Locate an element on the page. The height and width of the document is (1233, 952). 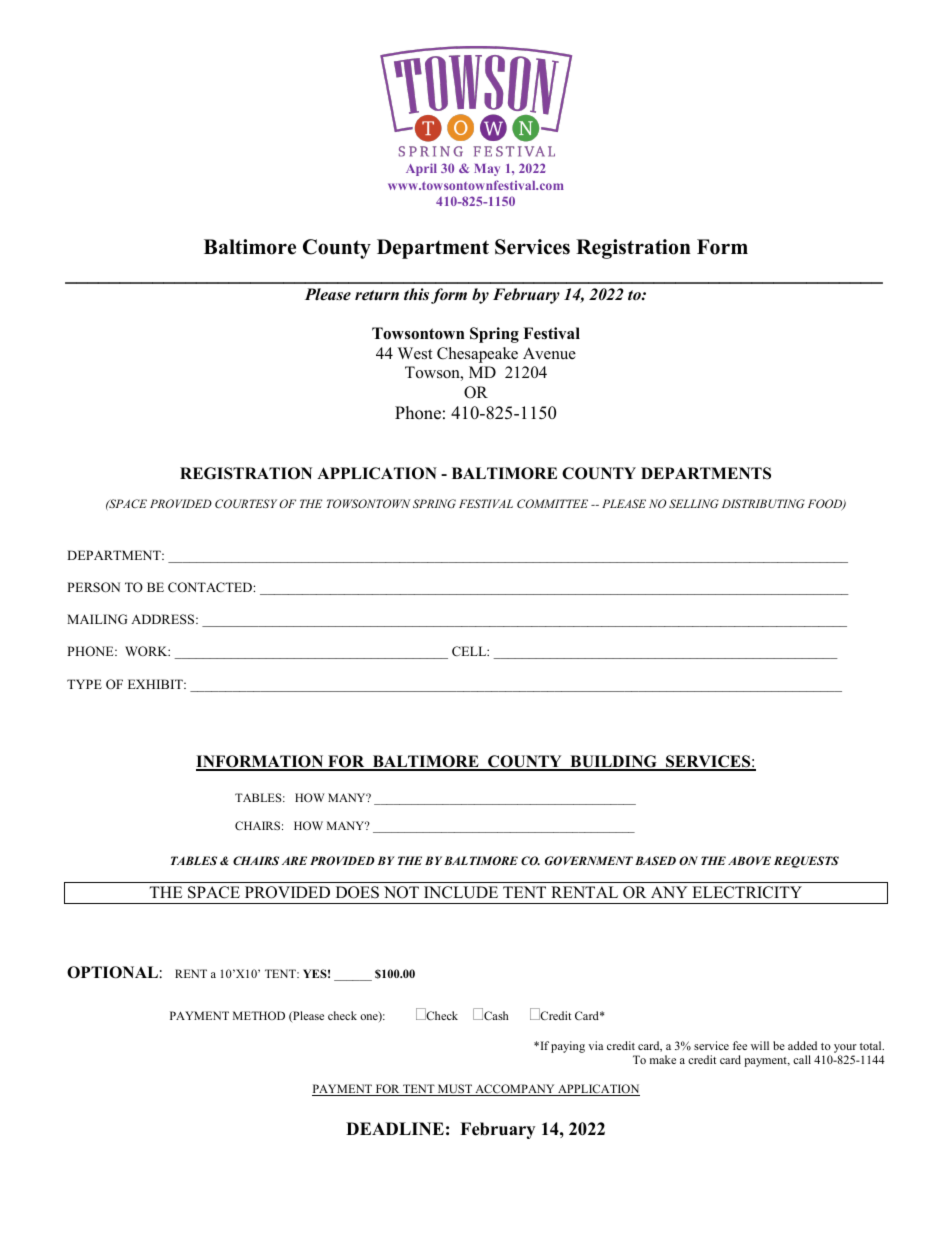
COMMITTEE is located at coordinates (552, 503).
